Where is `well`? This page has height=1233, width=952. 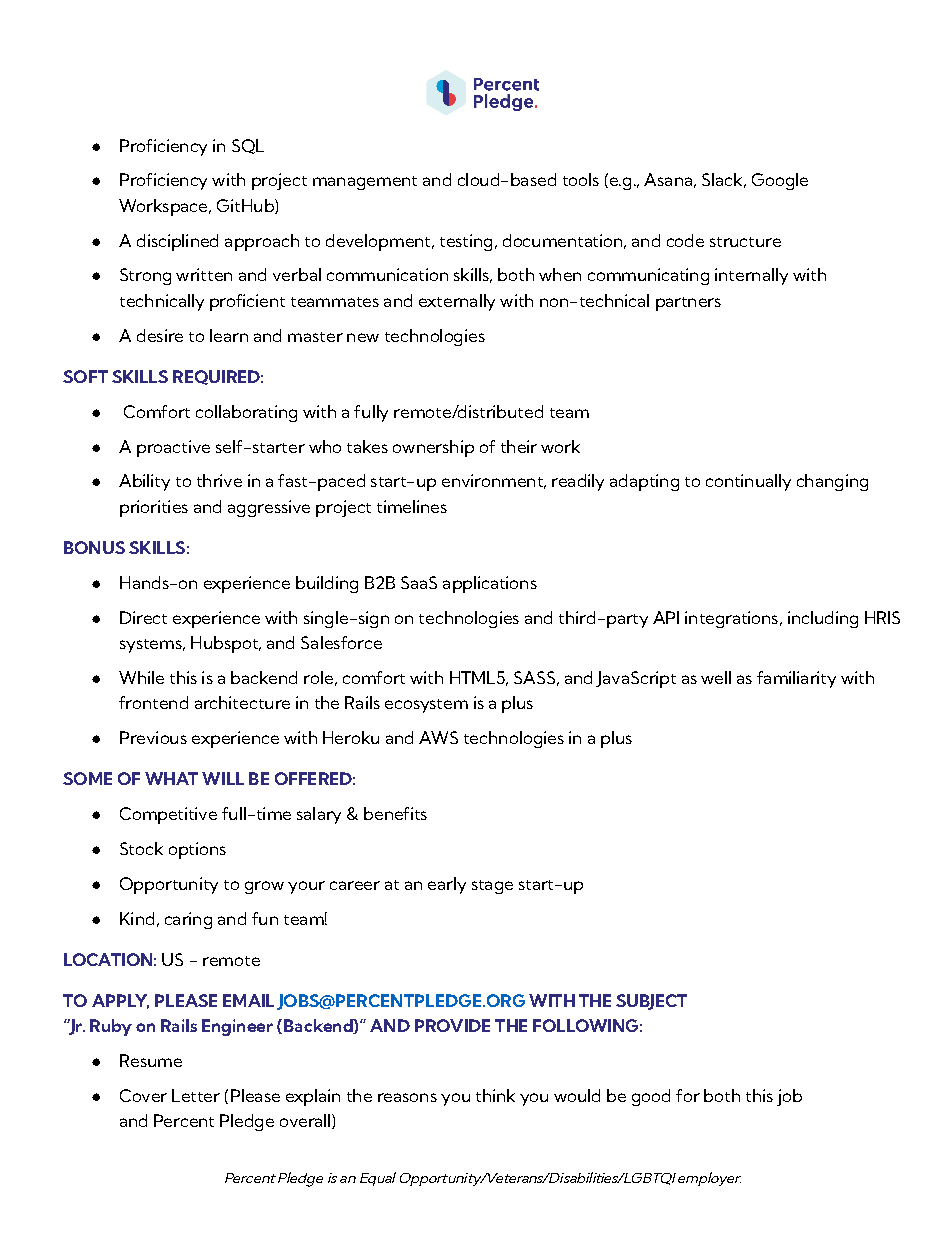
well is located at coordinates (716, 677).
